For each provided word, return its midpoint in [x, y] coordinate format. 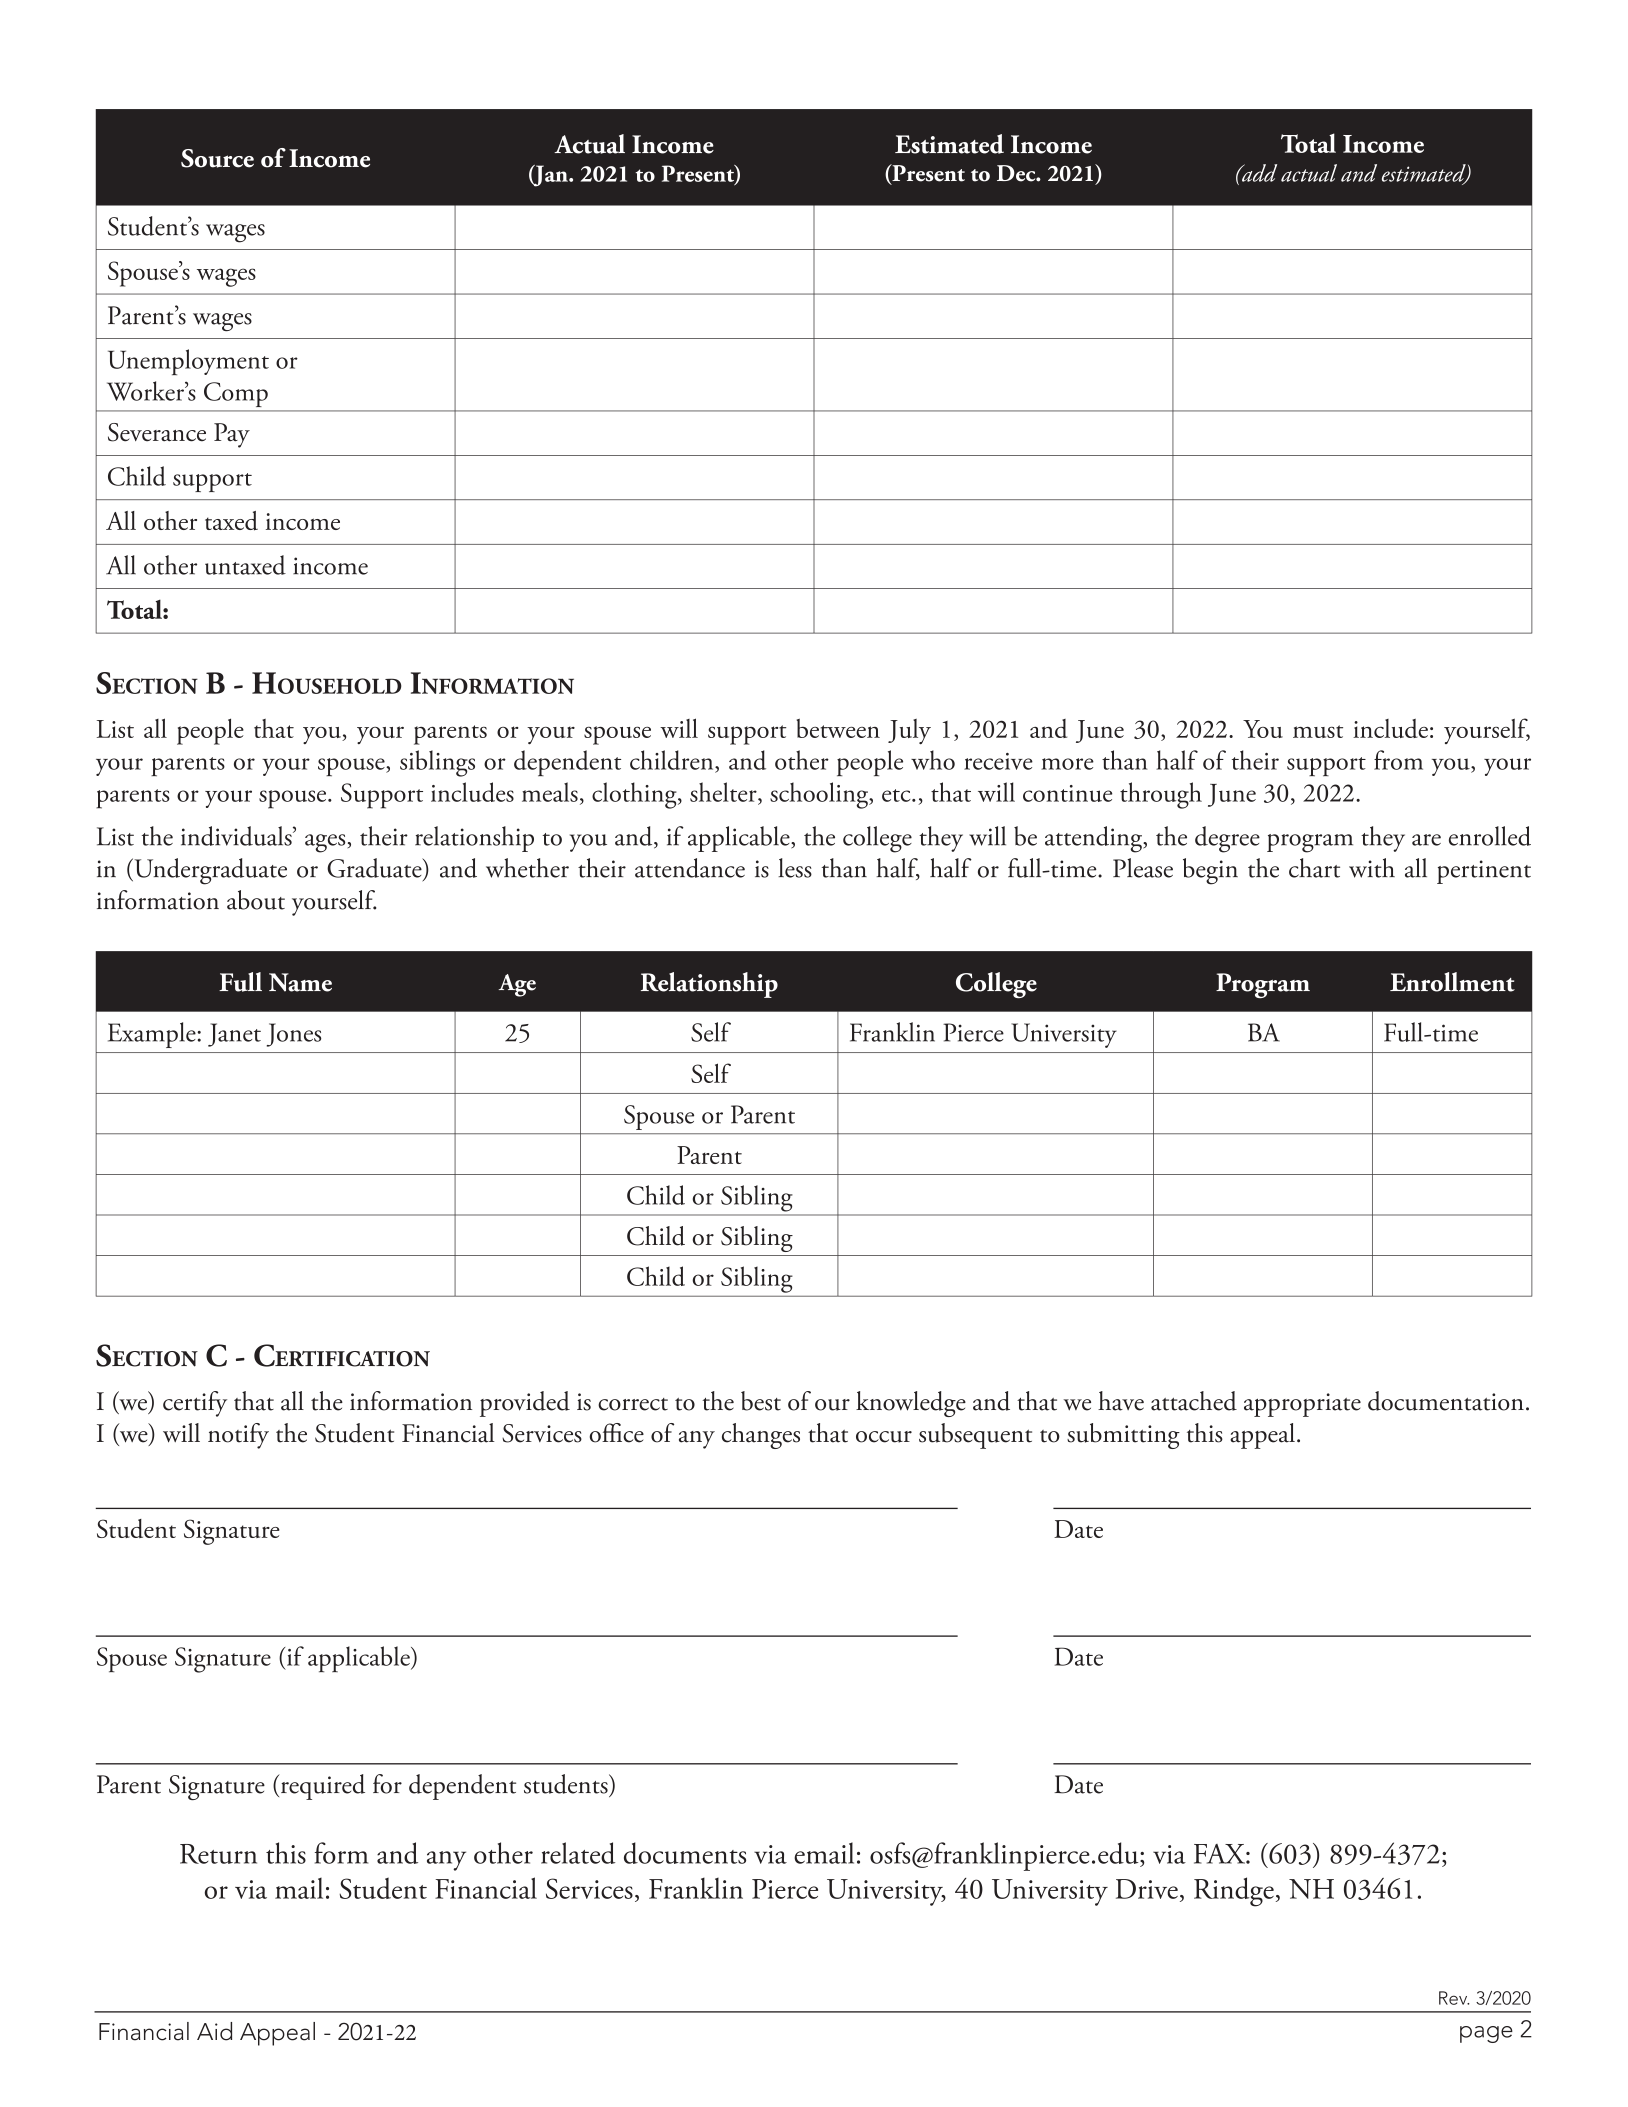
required [321, 1787]
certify [195, 1404]
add [1258, 173]
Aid [214, 2031]
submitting [1123, 1436]
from [1398, 760]
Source [217, 158]
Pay [232, 435]
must [1318, 731]
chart [1314, 868]
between [838, 728]
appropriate [1302, 1405]
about [256, 900]
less [795, 868]
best [761, 1401]
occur [884, 1437]
